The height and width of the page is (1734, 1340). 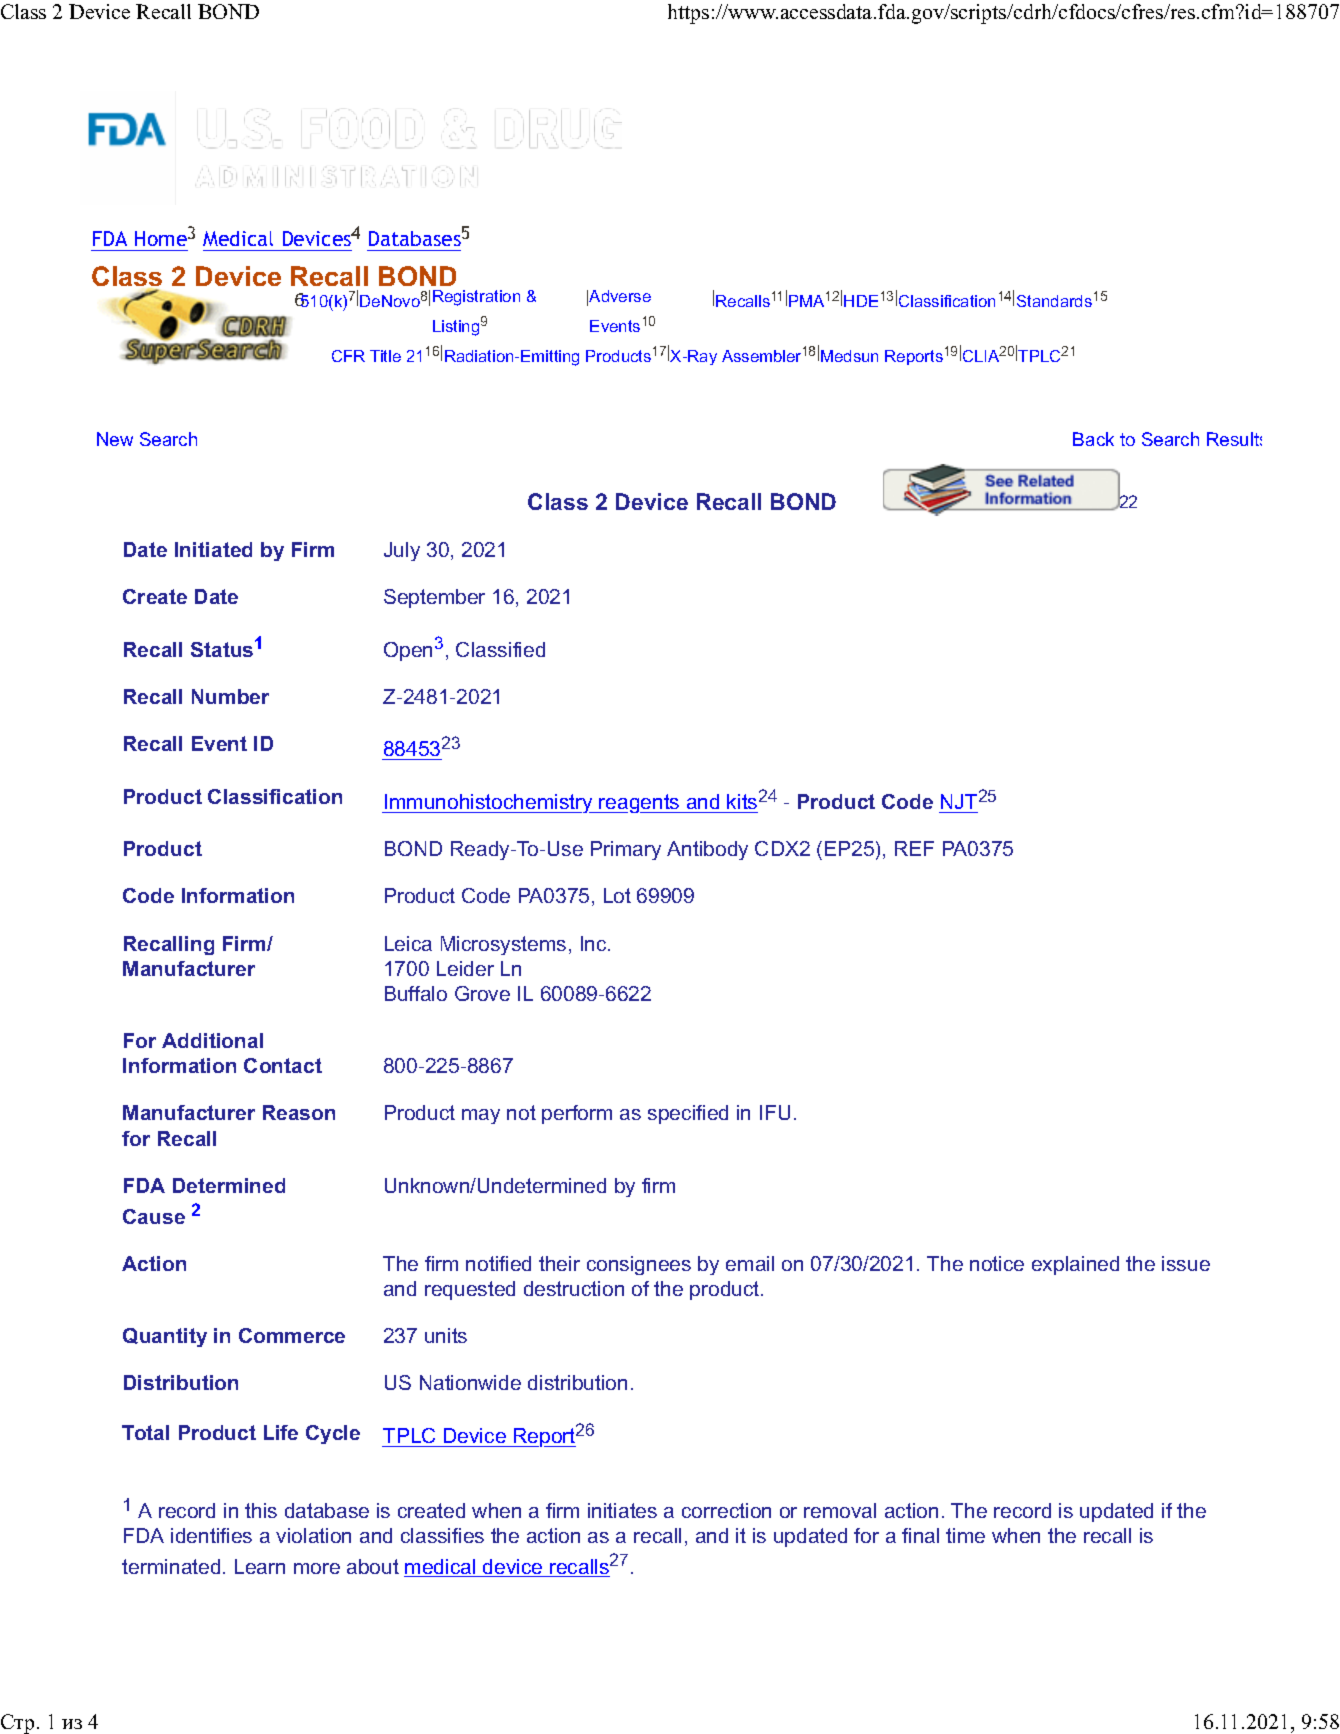 What do you see at coordinates (230, 696) in the page?
I see `Number` at bounding box center [230, 696].
